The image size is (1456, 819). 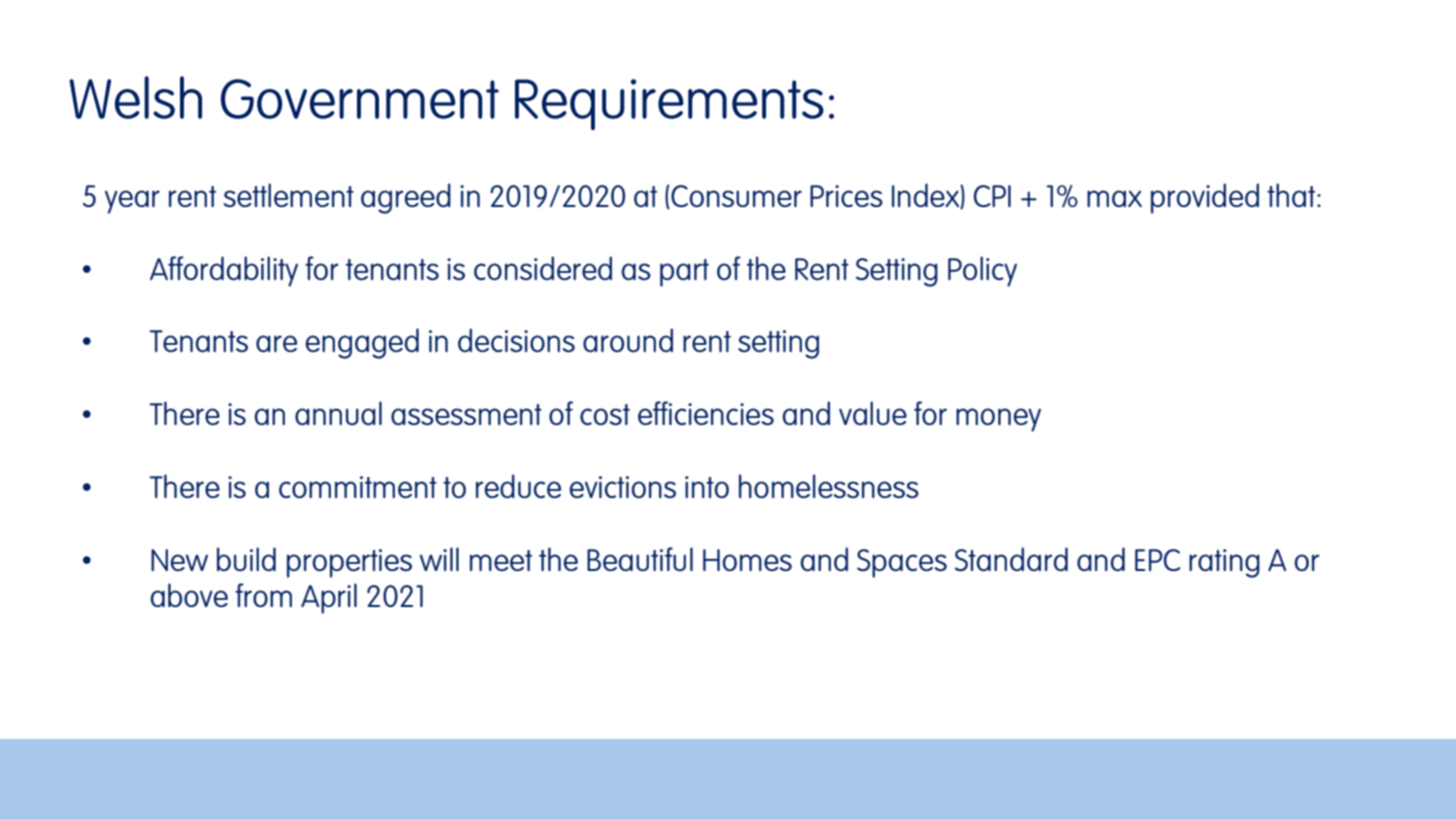 I want to click on part, so click(x=684, y=273).
